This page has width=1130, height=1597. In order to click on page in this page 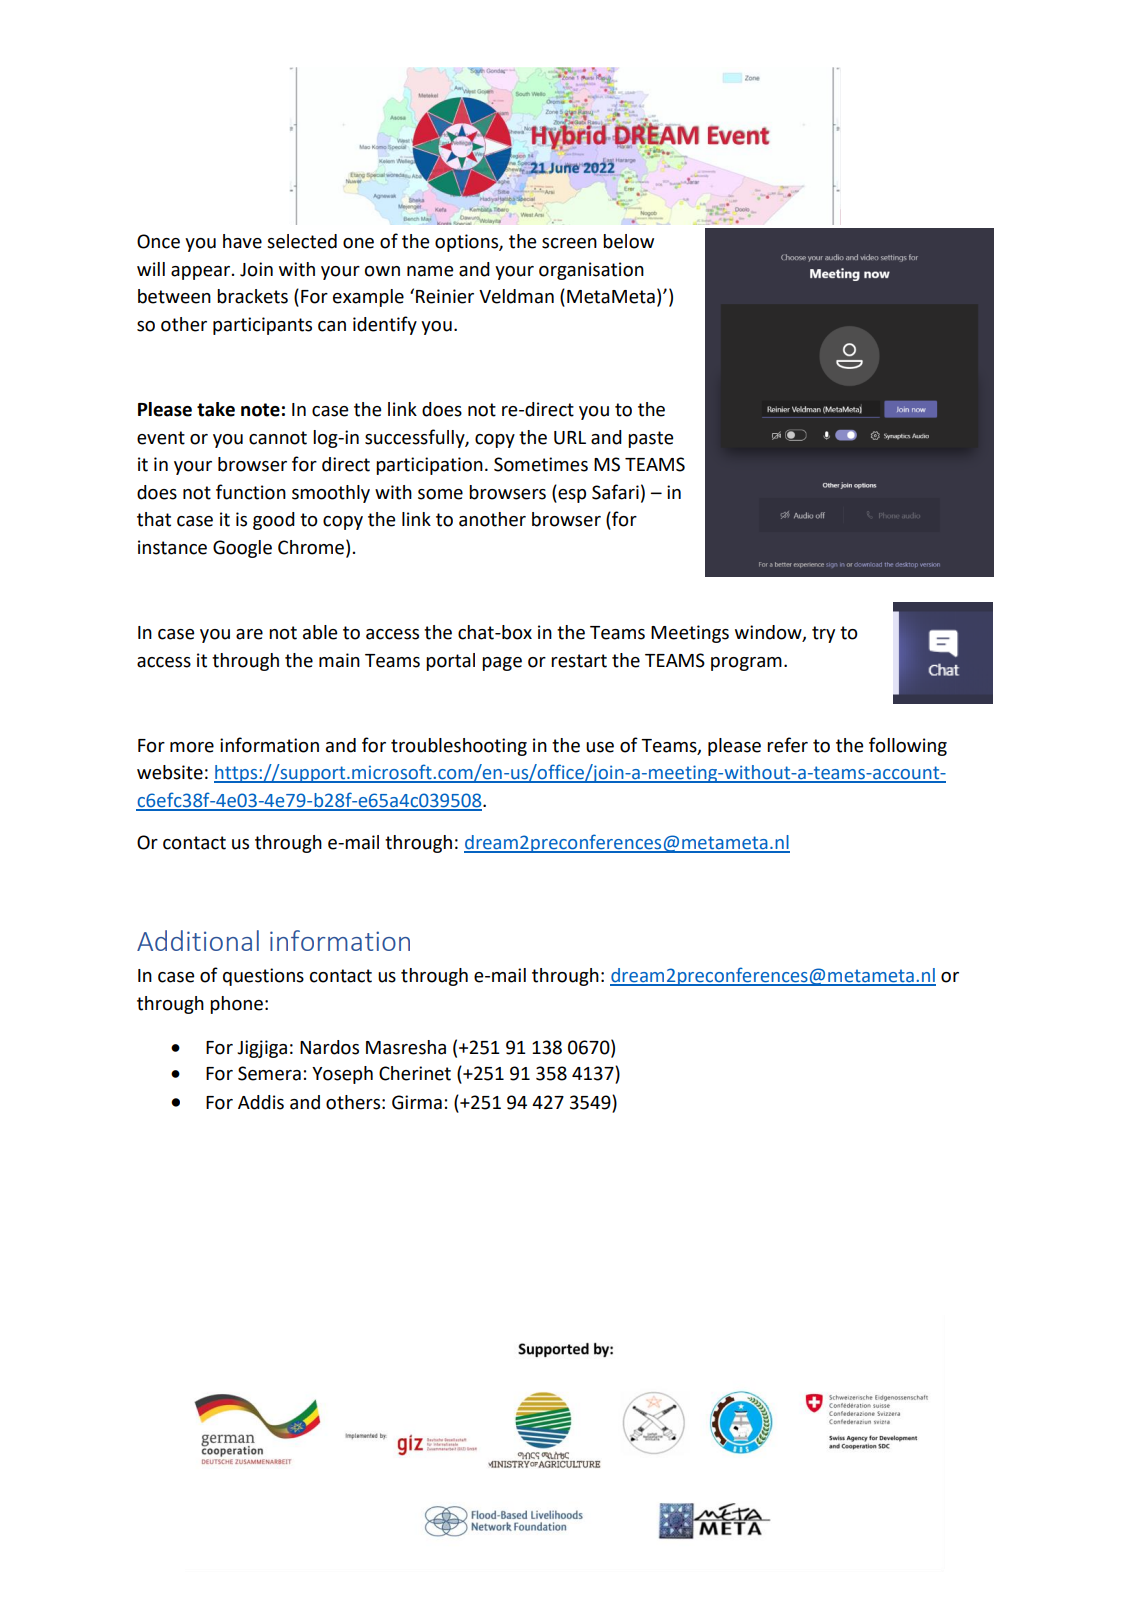, I will do `click(502, 664)`.
